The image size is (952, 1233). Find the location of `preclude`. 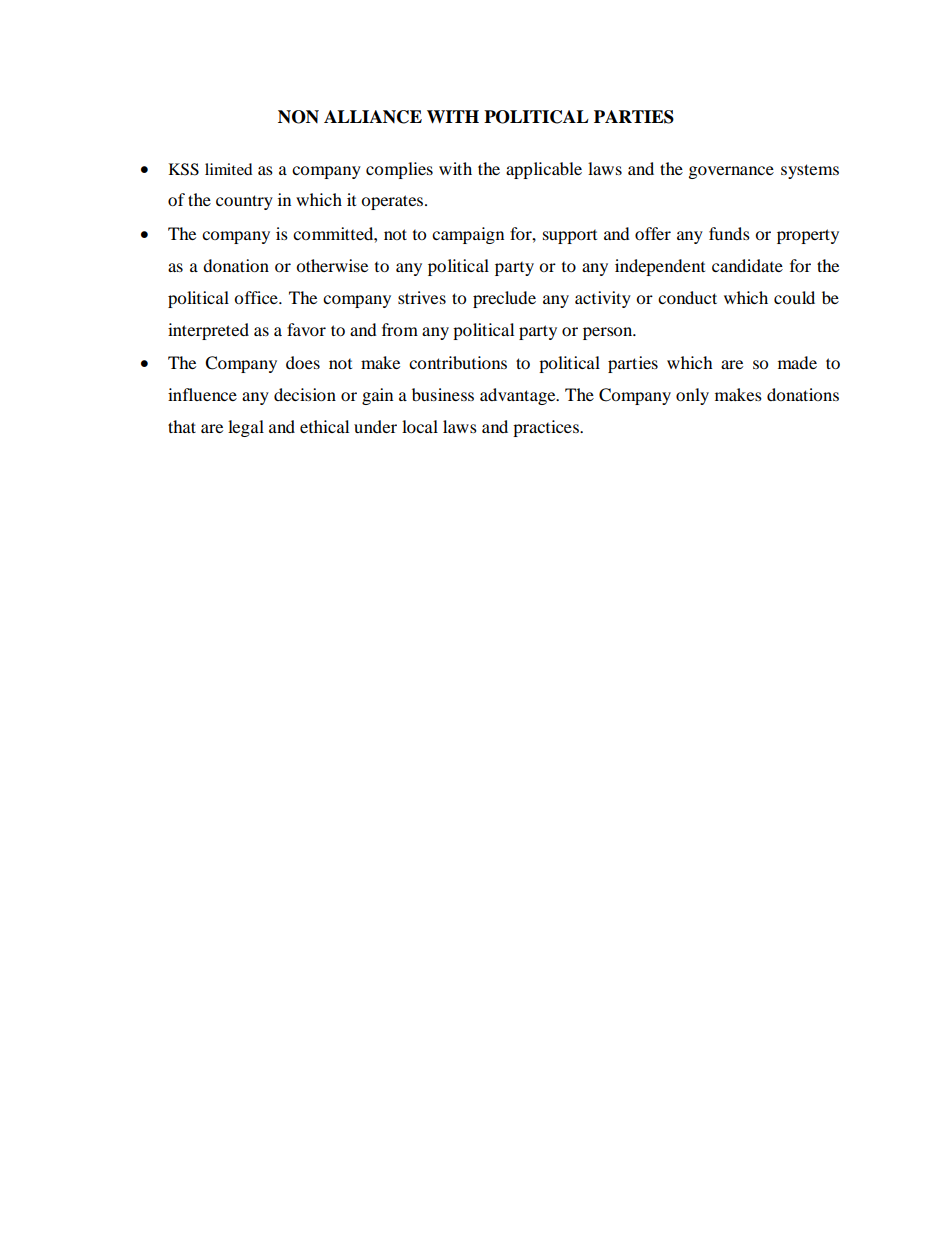

preclude is located at coordinates (504, 299).
